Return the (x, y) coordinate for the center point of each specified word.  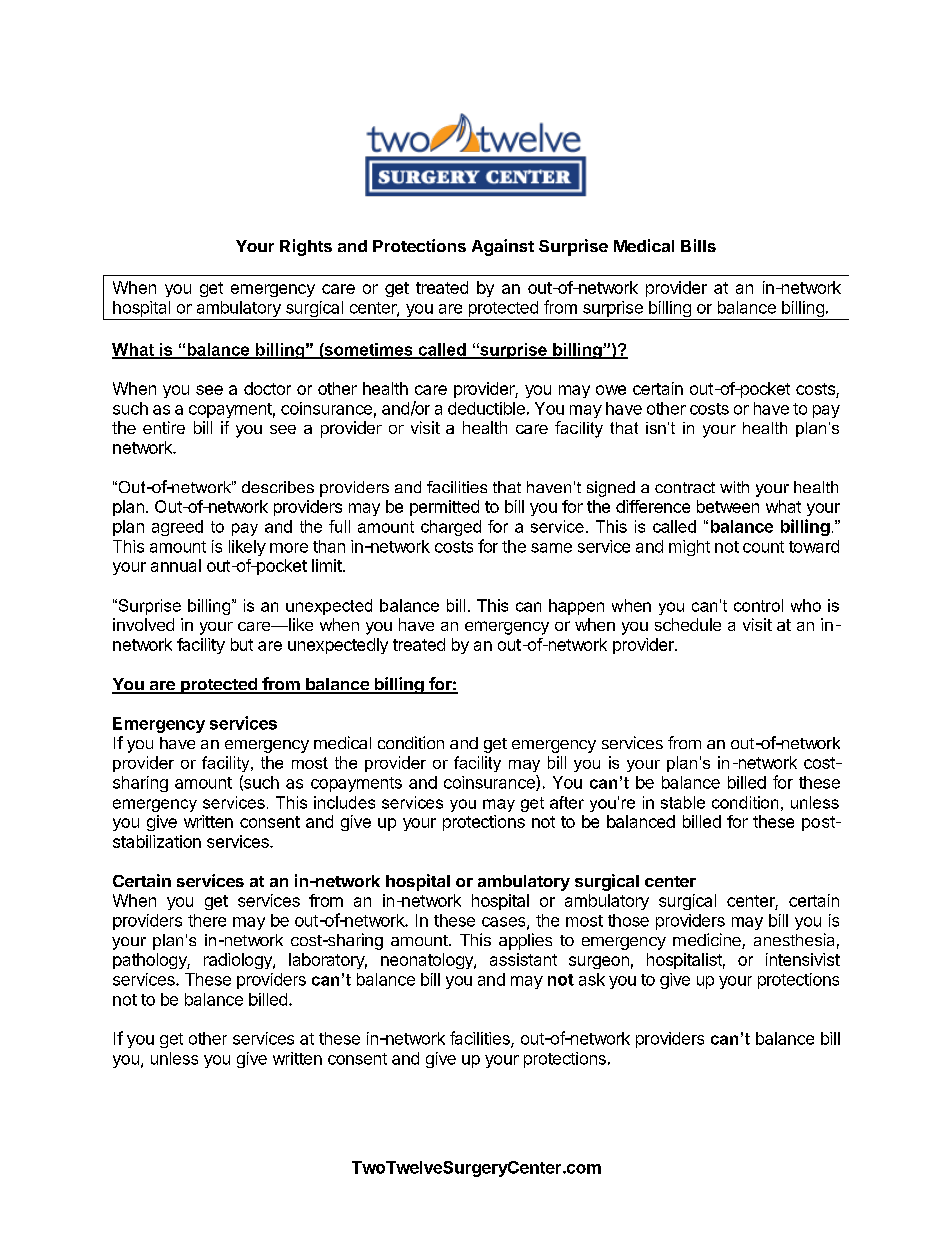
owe (611, 390)
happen (576, 607)
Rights (306, 247)
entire (164, 427)
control (758, 605)
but (242, 644)
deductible (486, 408)
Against (503, 247)
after (567, 802)
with (734, 487)
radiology (239, 961)
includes (344, 802)
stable (683, 802)
